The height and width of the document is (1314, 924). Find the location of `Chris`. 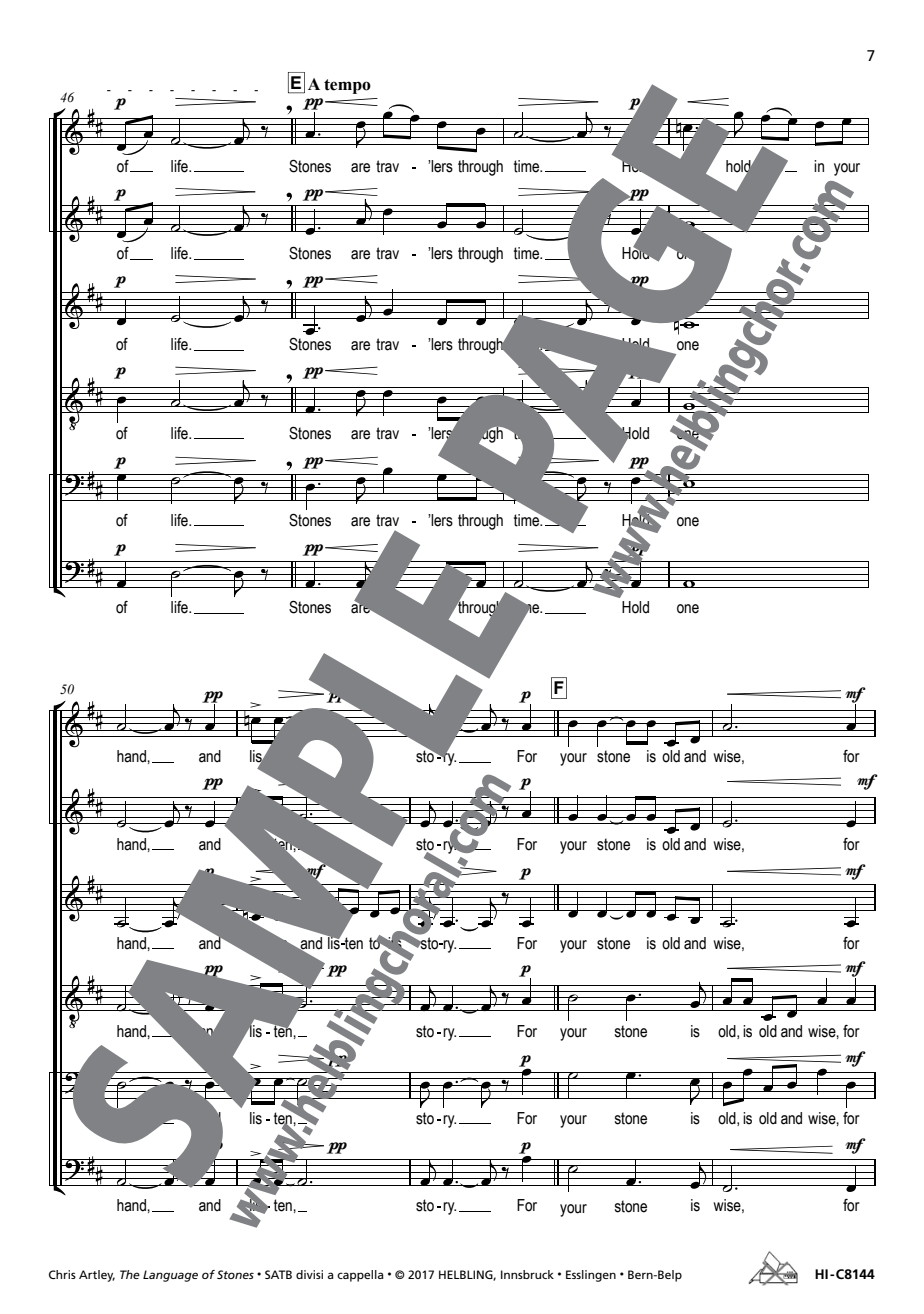

Chris is located at coordinates (62, 1274).
